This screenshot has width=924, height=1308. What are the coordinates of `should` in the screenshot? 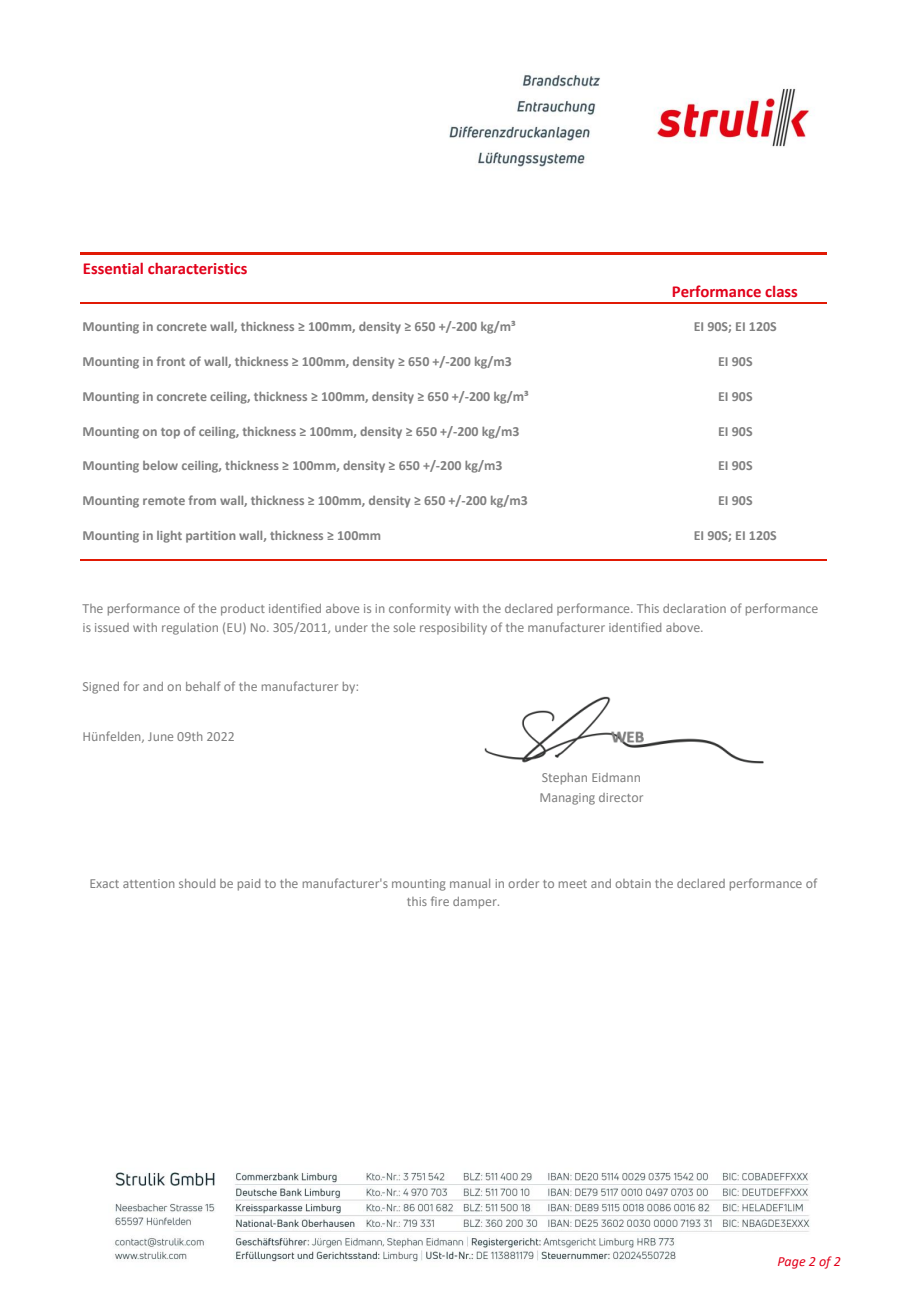 It's located at (197, 883).
